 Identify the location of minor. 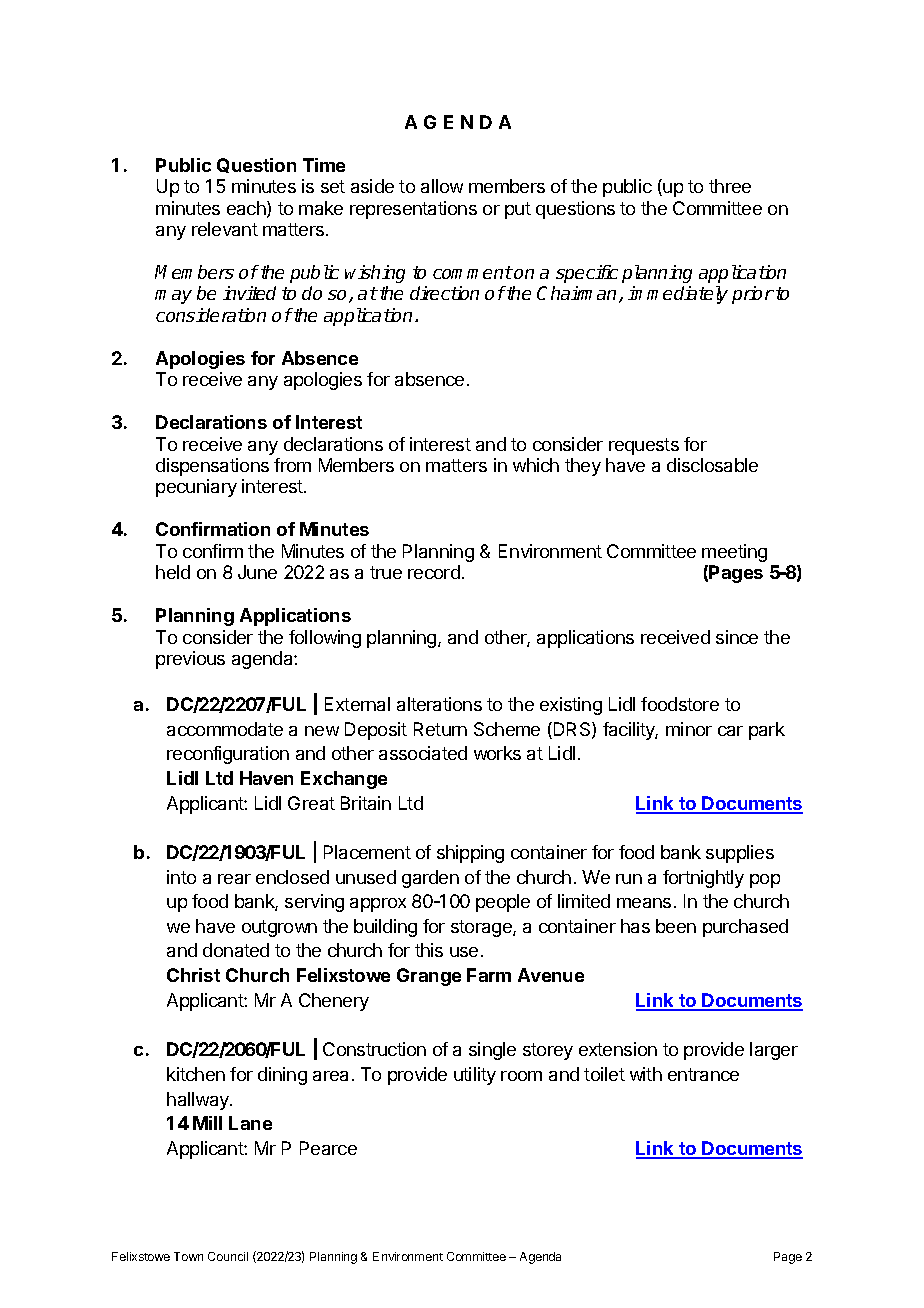
(689, 729).
